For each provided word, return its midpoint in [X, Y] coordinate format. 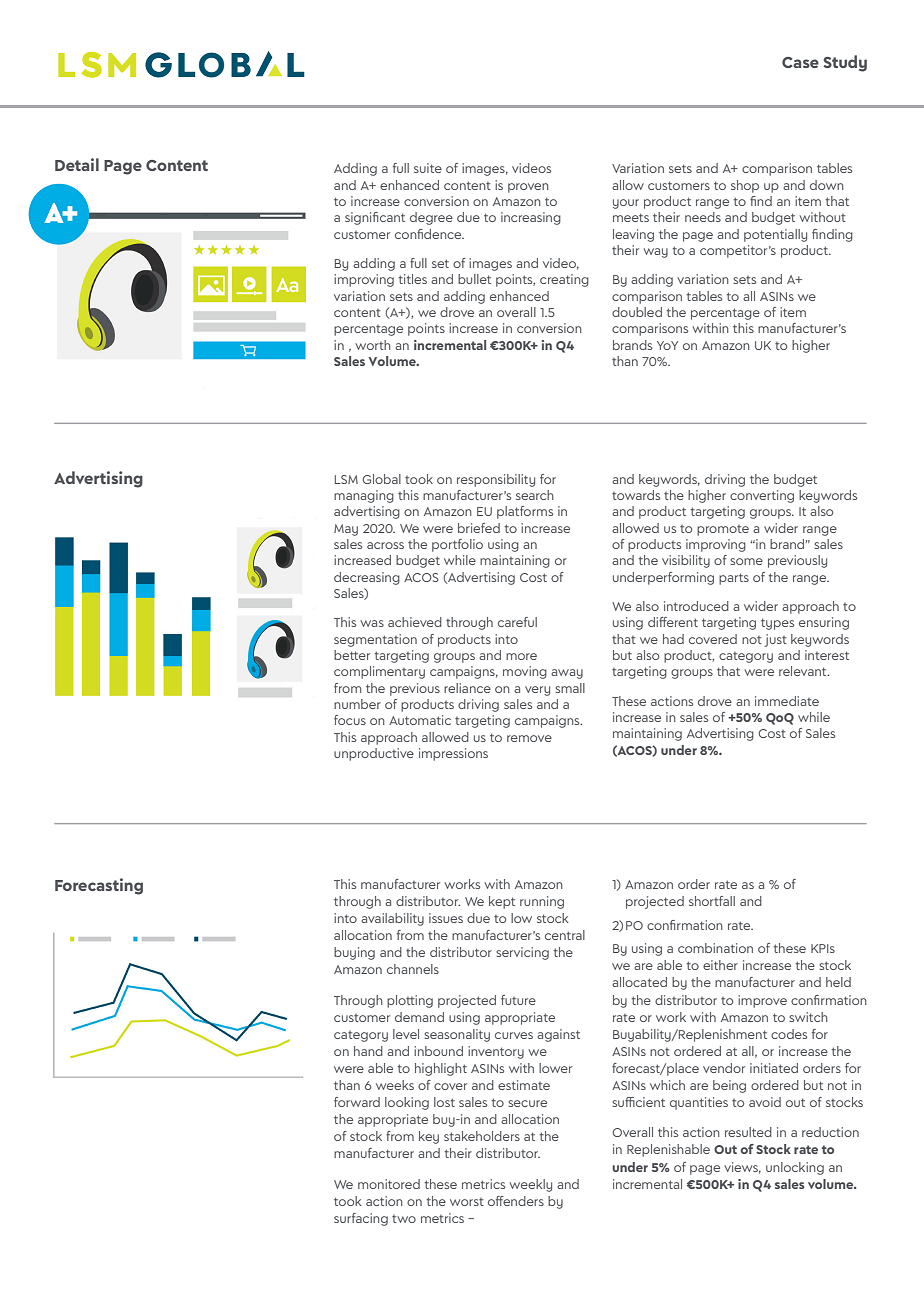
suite [428, 168]
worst [467, 1202]
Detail [77, 164]
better [352, 655]
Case [800, 62]
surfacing [361, 1219]
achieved [415, 622]
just [775, 640]
